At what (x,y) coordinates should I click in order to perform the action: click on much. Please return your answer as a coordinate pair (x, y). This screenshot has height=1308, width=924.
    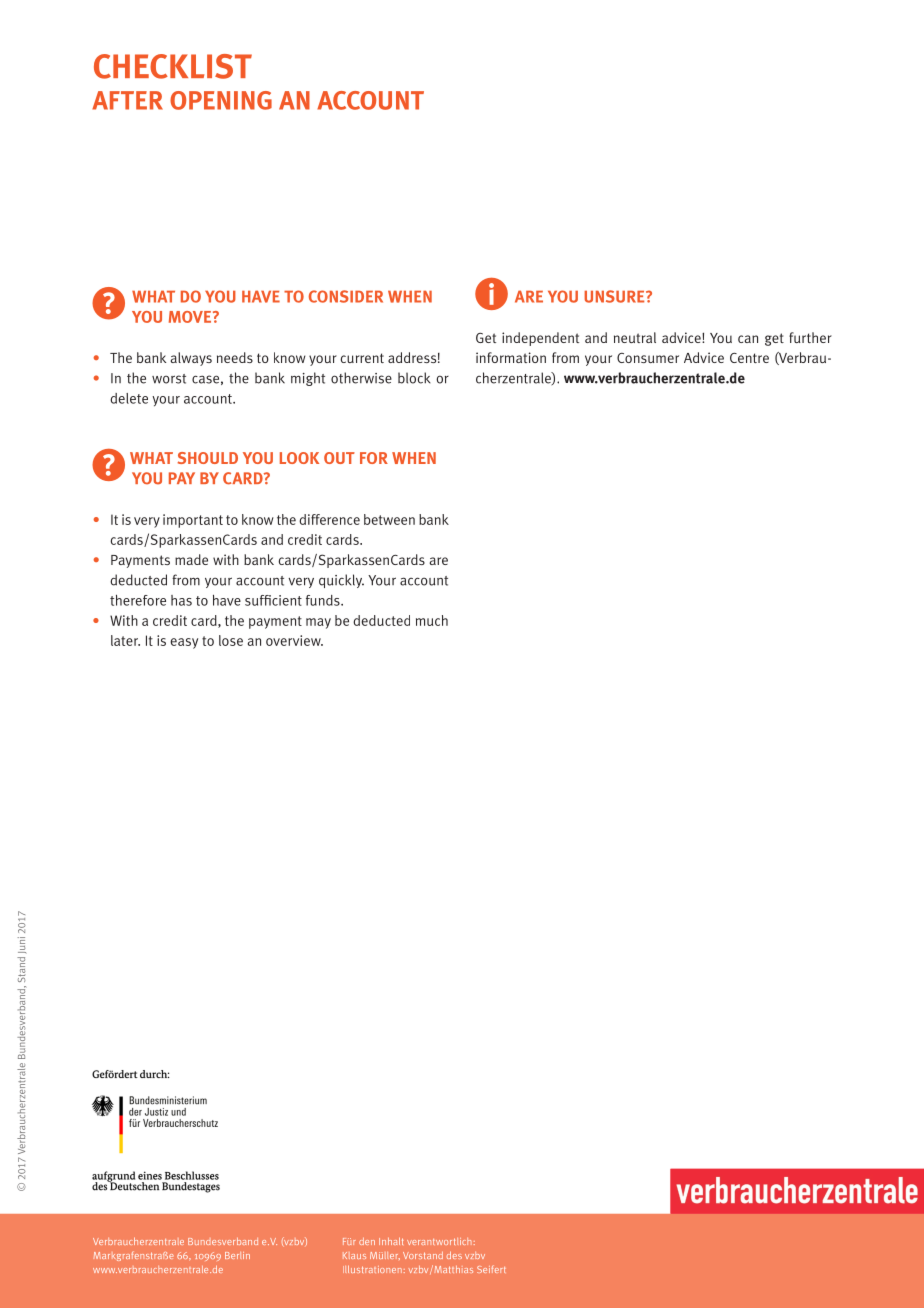
    Looking at the image, I should click on (432, 620).
